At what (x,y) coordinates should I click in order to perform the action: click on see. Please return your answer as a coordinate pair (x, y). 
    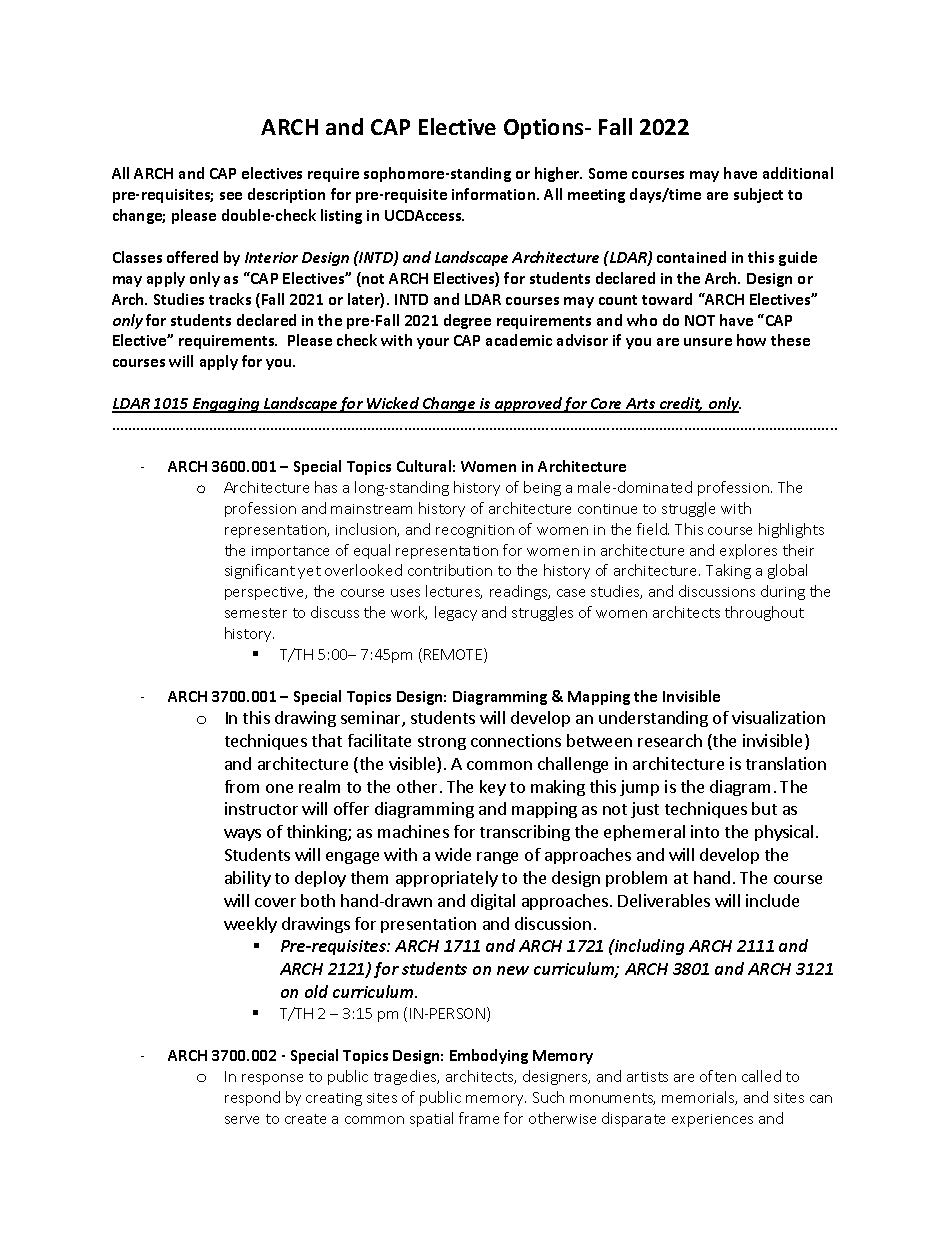
    Looking at the image, I should click on (231, 196).
